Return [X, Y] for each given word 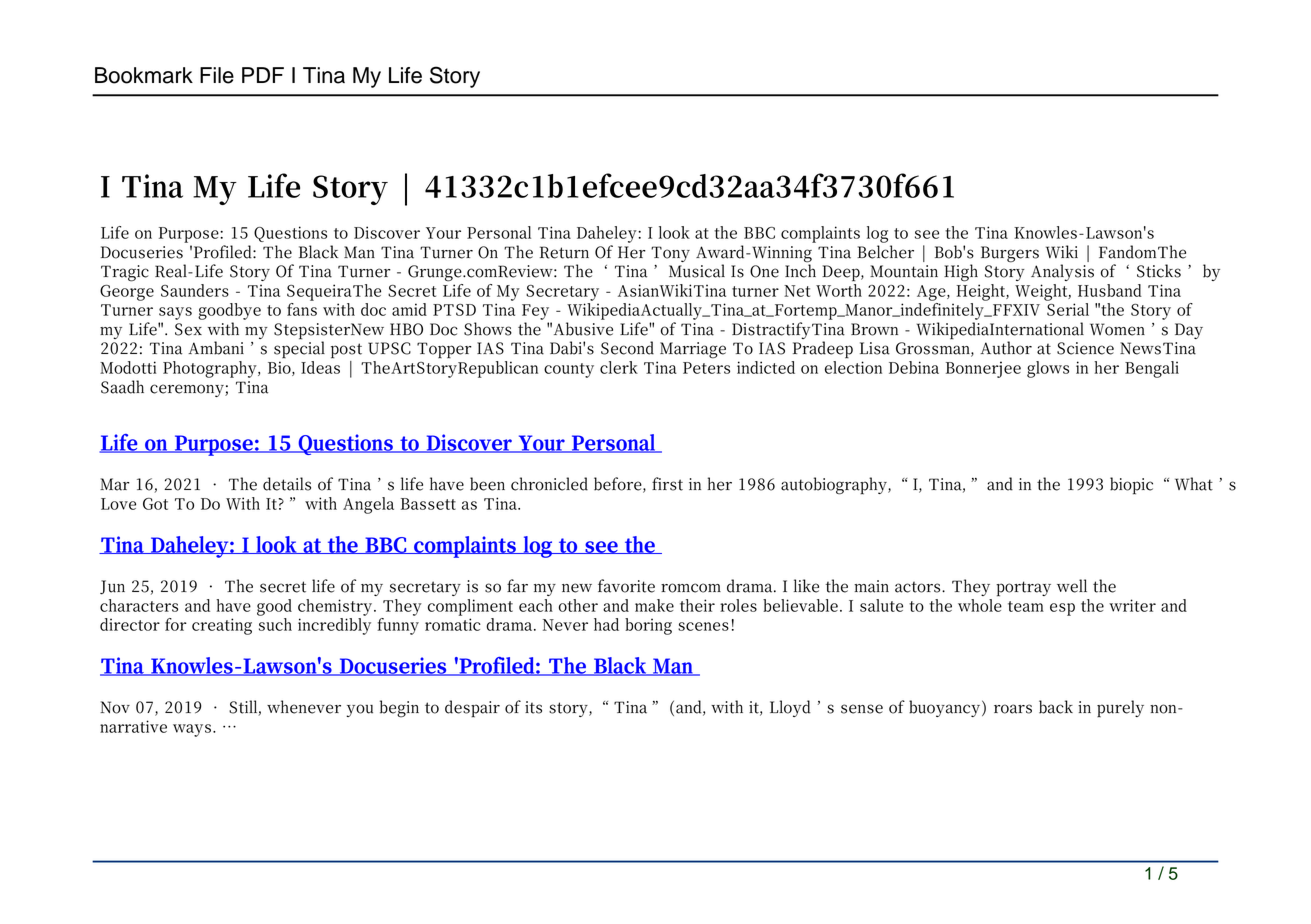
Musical [697, 271]
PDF [263, 75]
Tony [670, 254]
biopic [1131, 486]
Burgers [1010, 254]
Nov [115, 707]
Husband [1110, 290]
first [667, 484]
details [287, 484]
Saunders [195, 290]
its [533, 707]
